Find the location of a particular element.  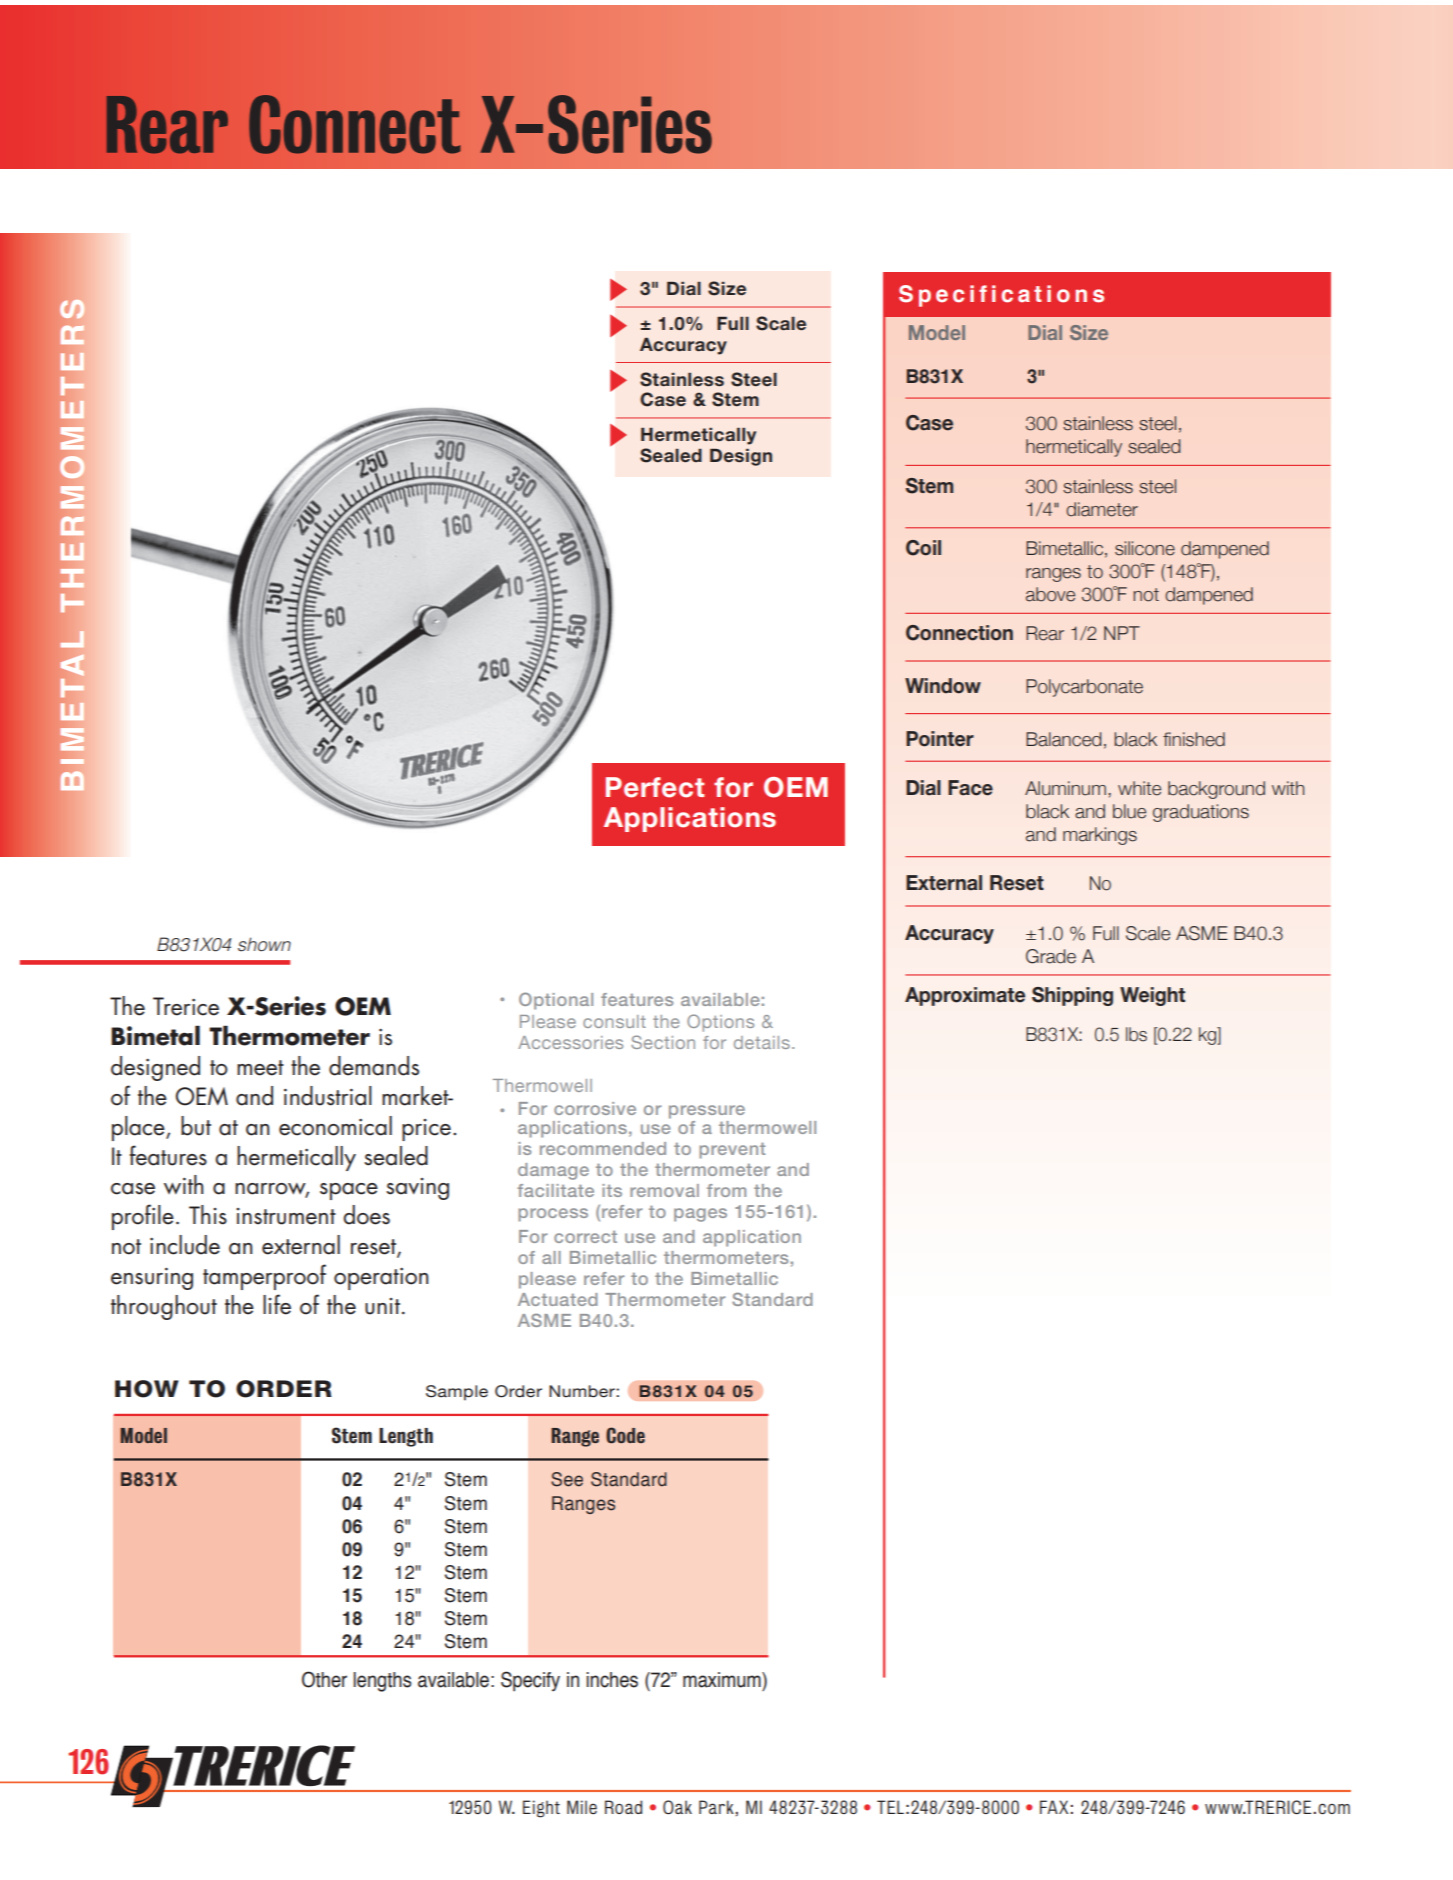

Perfect is located at coordinates (655, 787).
